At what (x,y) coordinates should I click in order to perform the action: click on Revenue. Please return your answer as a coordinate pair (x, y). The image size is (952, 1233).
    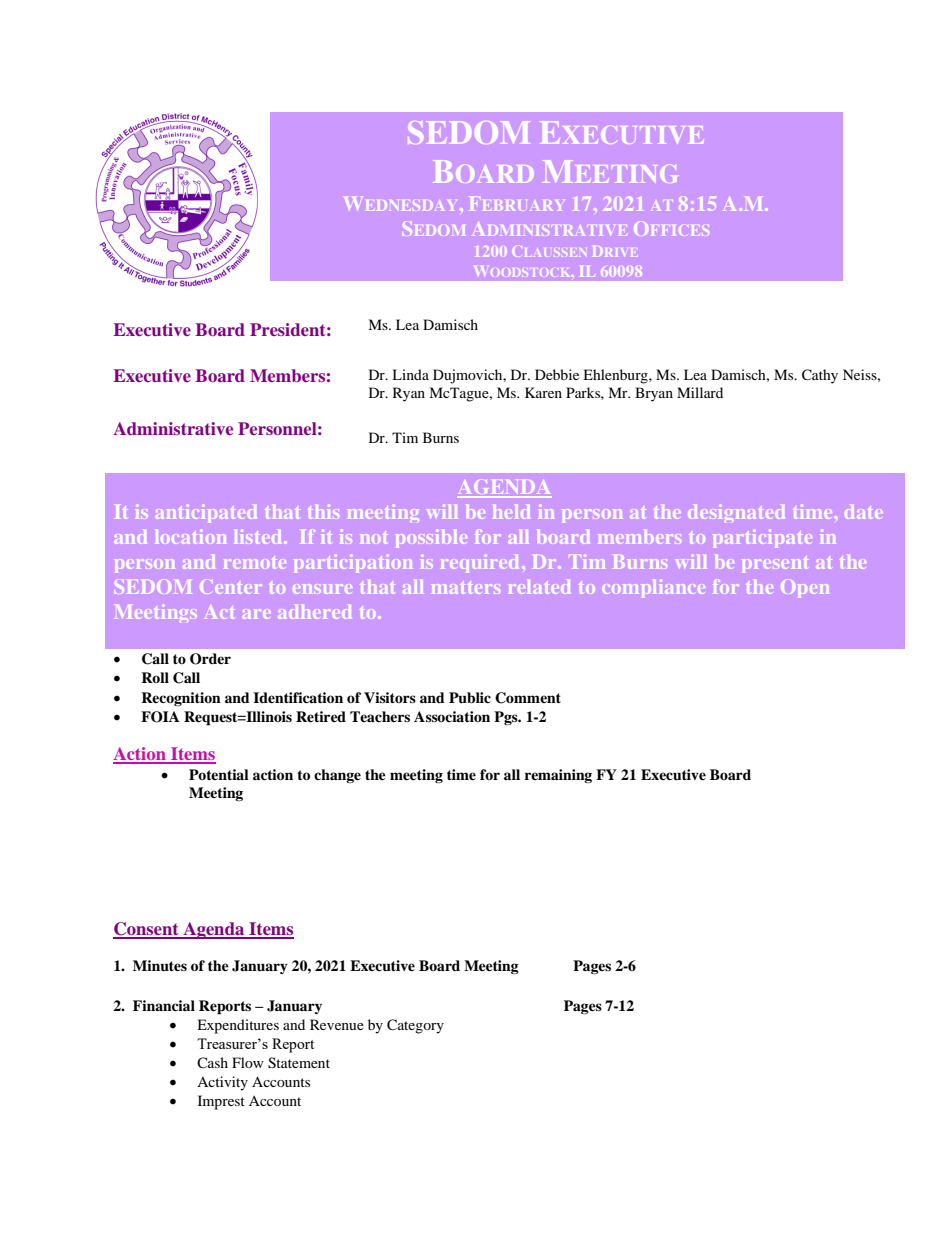
    Looking at the image, I should click on (337, 1024).
